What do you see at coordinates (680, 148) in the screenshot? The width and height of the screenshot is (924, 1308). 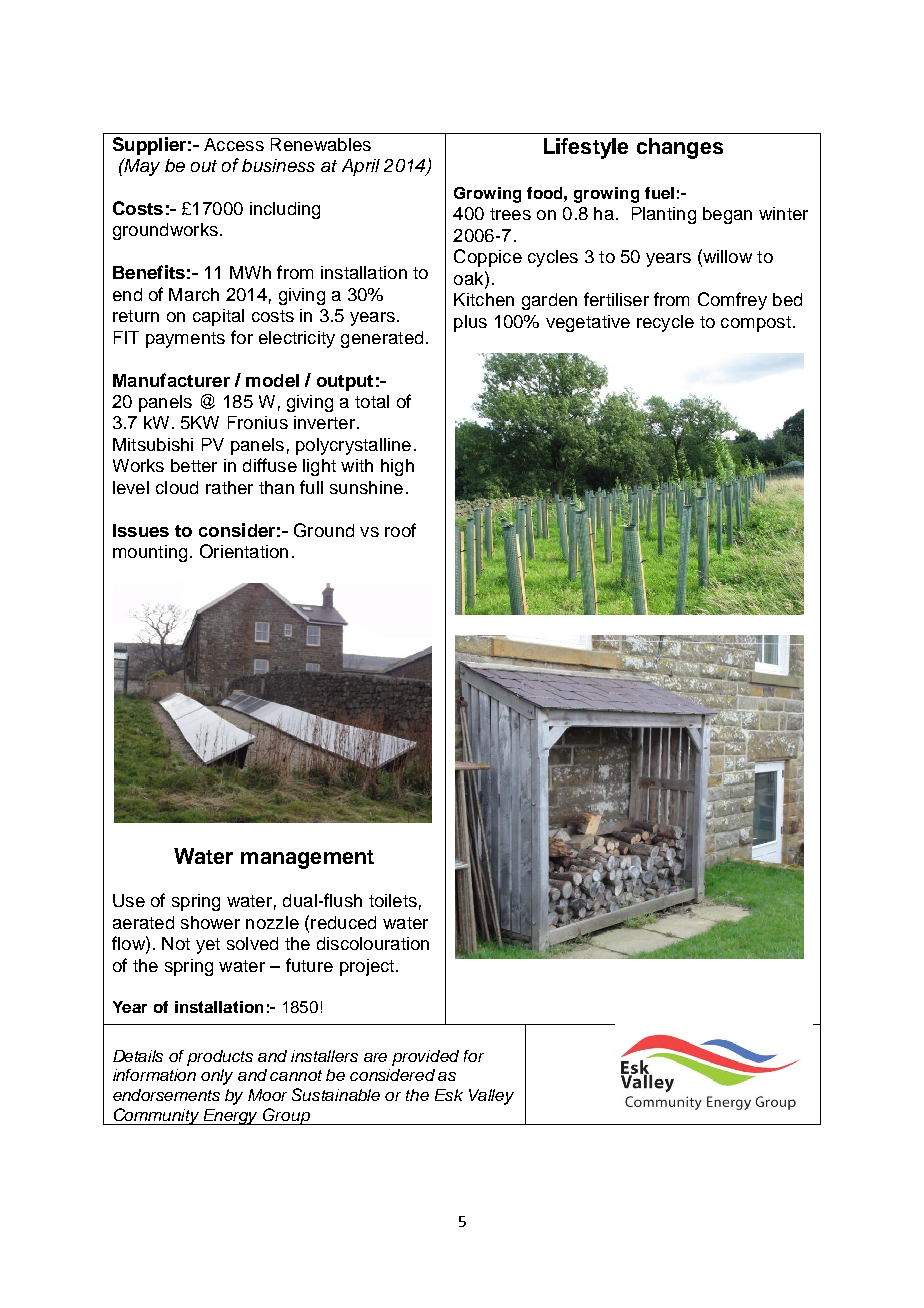 I see `changes` at bounding box center [680, 148].
